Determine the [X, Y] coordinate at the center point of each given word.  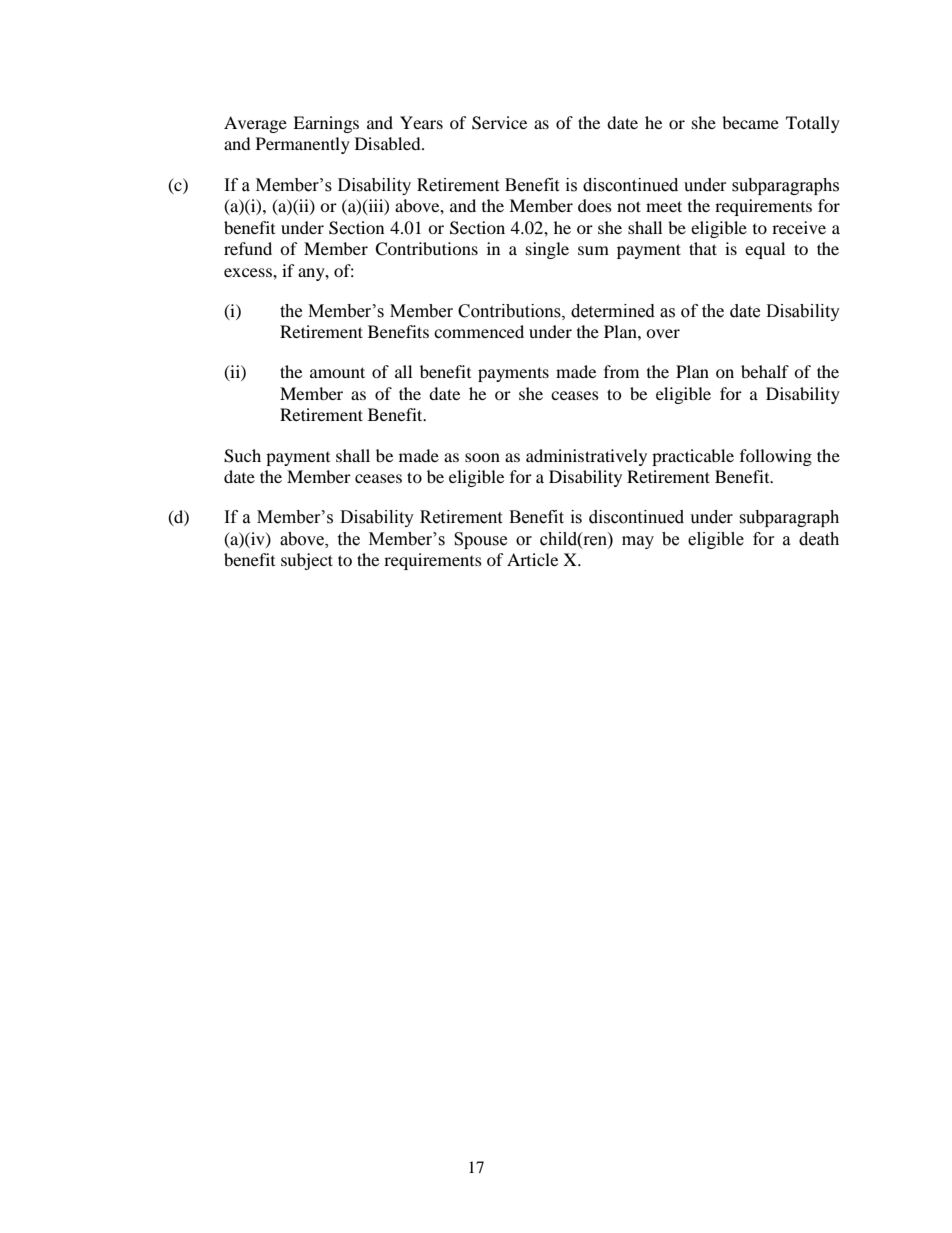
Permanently [303, 145]
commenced [479, 331]
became [750, 122]
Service [499, 123]
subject [307, 561]
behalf [765, 371]
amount [337, 372]
